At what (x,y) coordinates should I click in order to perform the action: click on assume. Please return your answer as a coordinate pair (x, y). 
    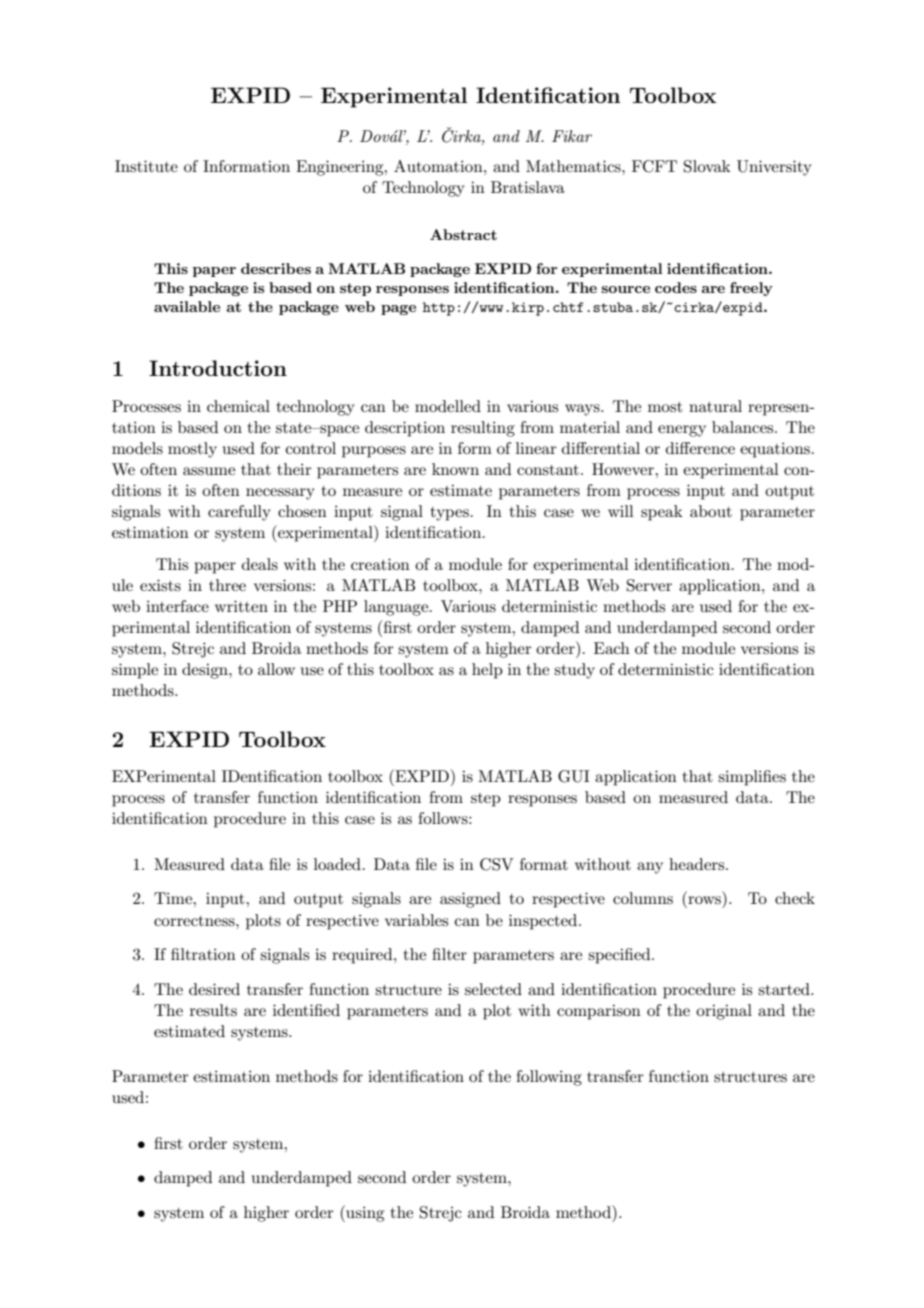
    Looking at the image, I should click on (209, 471).
